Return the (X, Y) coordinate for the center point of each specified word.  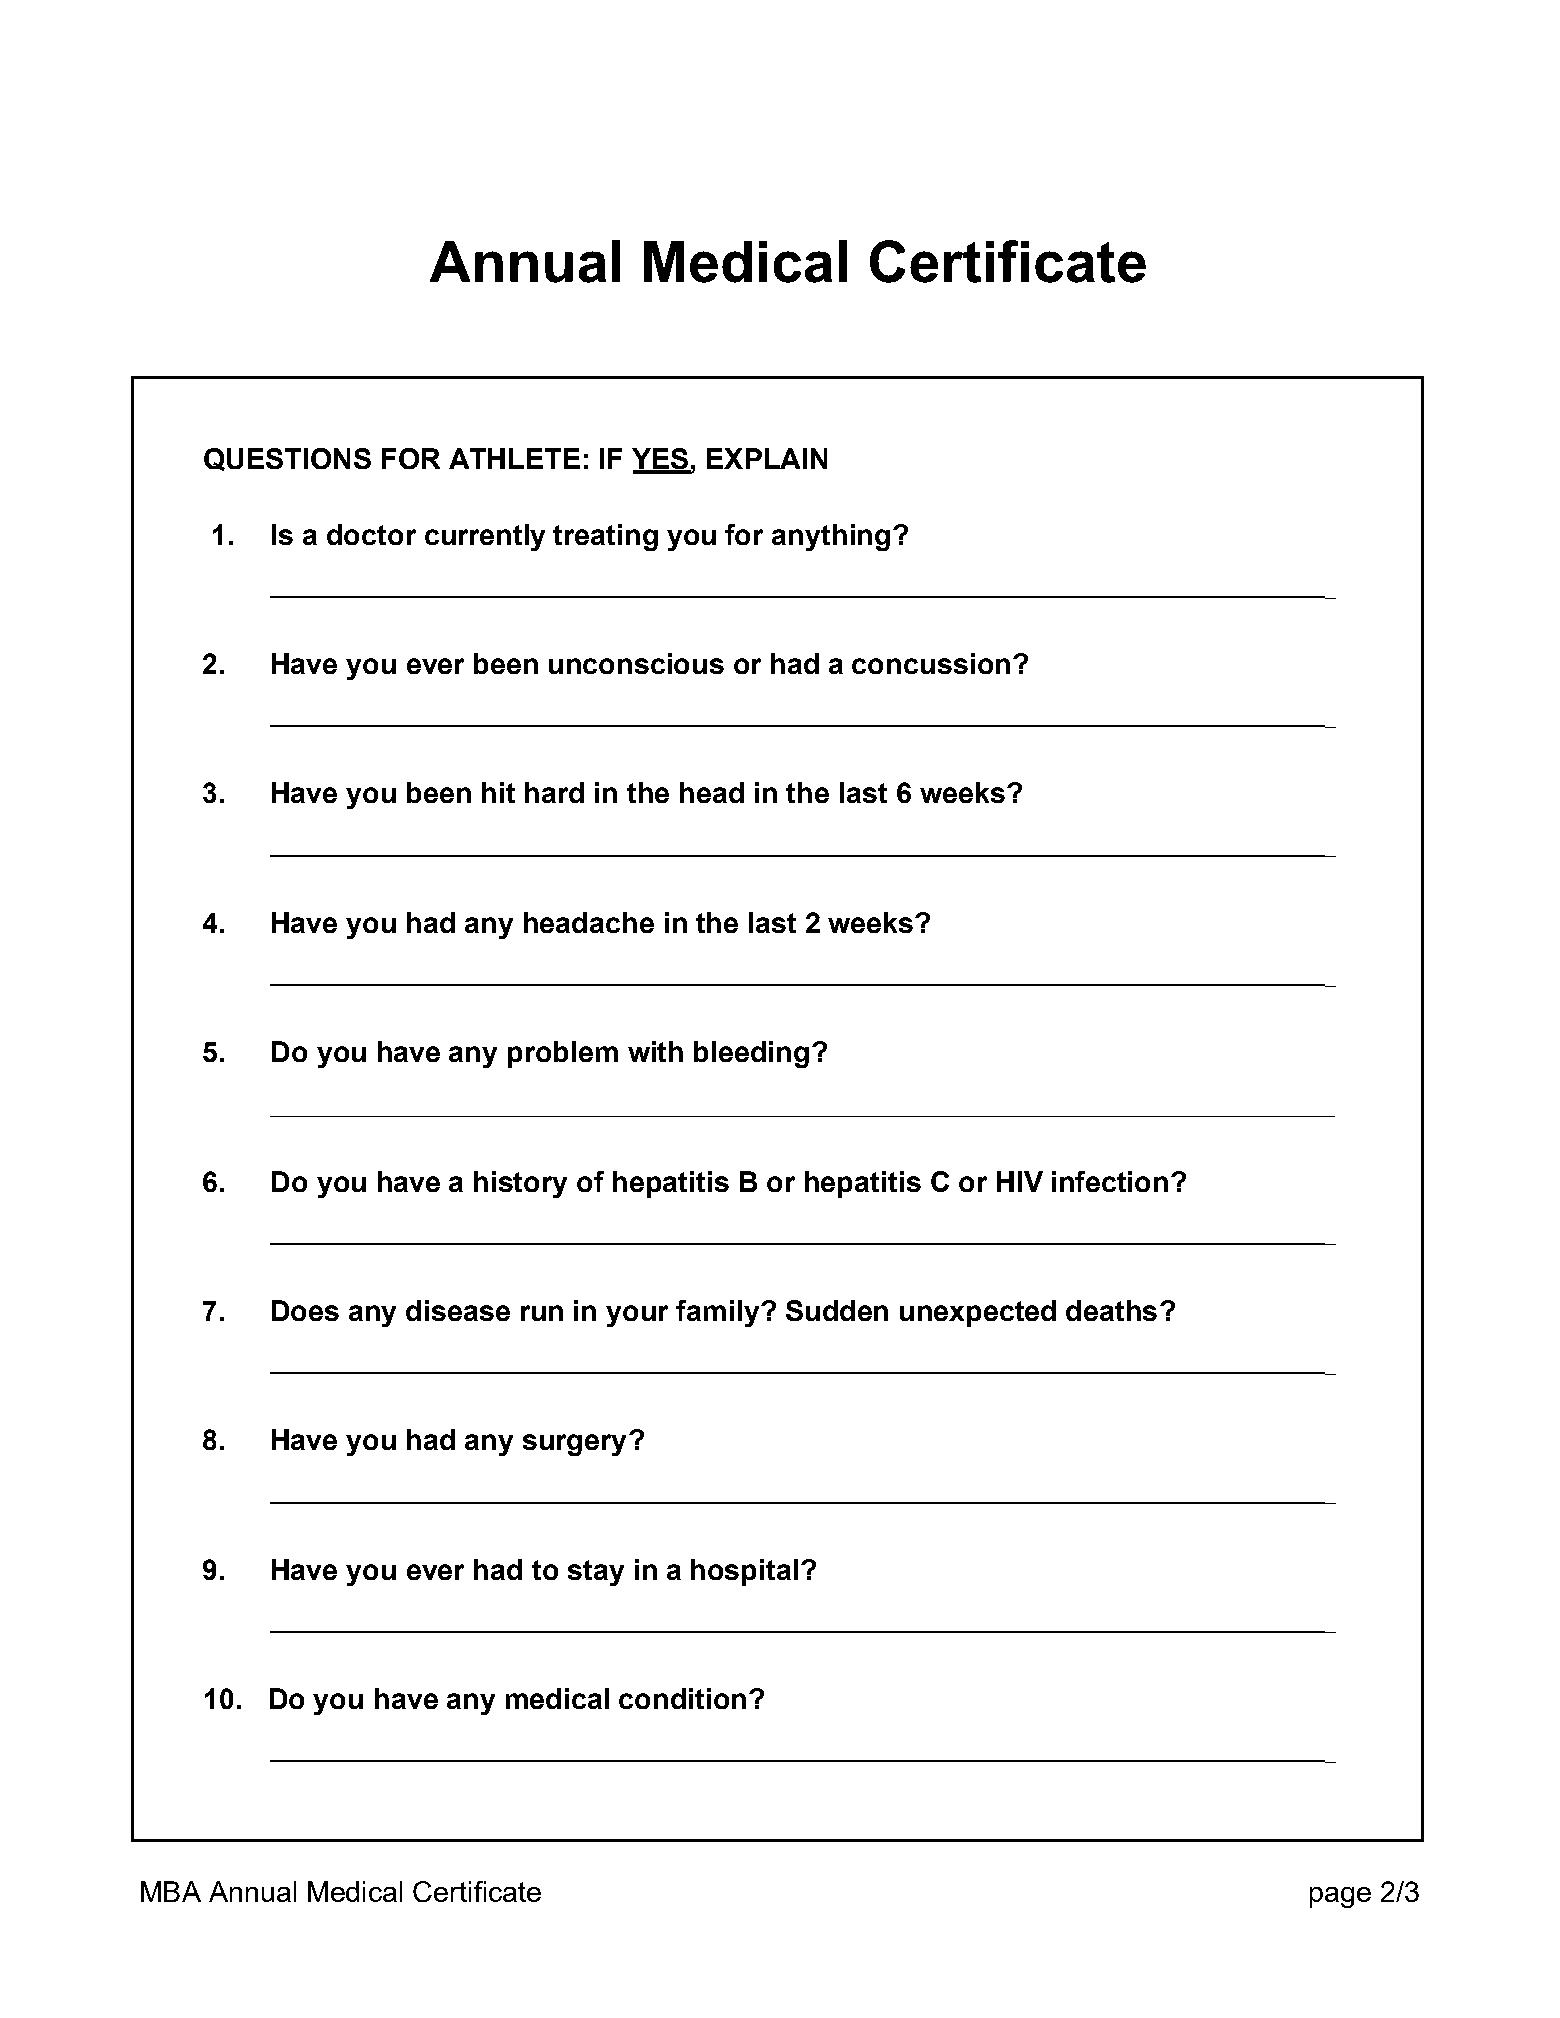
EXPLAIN (767, 458)
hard (554, 792)
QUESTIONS (287, 459)
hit (498, 792)
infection (1110, 1181)
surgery (574, 1445)
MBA (171, 1891)
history (520, 1184)
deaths (1111, 1310)
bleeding (751, 1054)
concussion (931, 663)
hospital (744, 1572)
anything (831, 537)
